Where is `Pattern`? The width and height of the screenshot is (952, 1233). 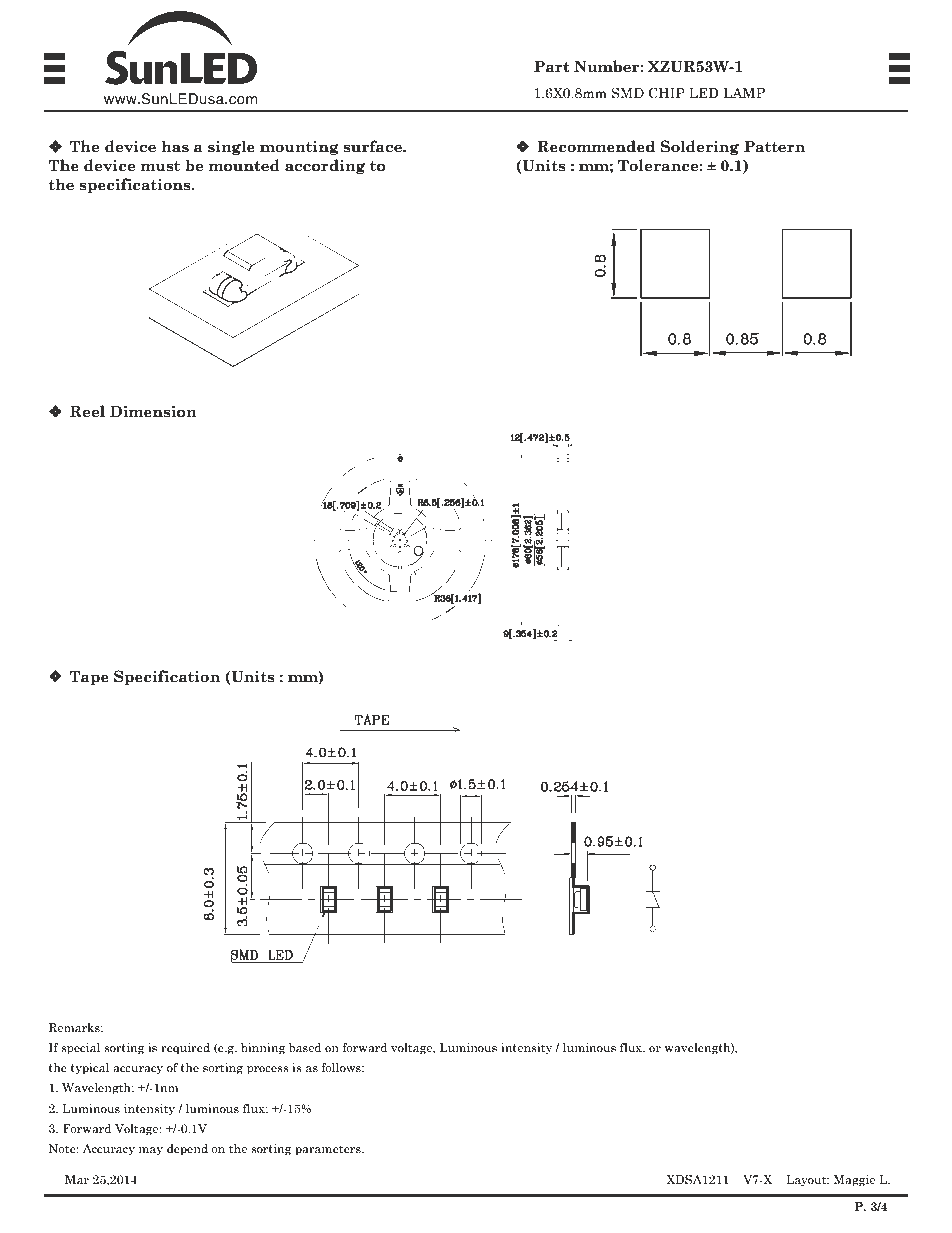
Pattern is located at coordinates (774, 146).
